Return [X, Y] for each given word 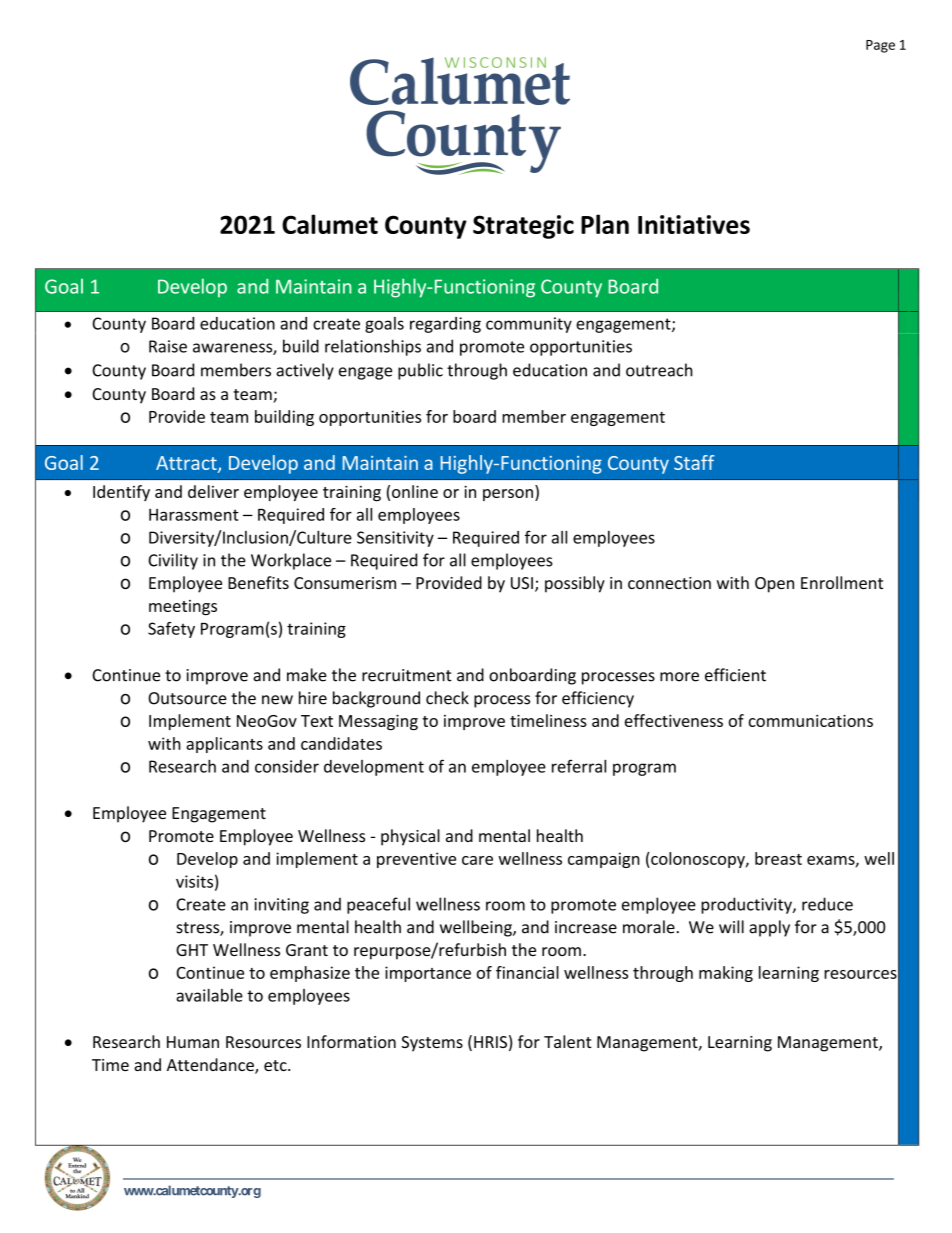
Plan [605, 224]
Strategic [523, 227]
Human [193, 1042]
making [726, 974]
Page [880, 46]
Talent [568, 1041]
